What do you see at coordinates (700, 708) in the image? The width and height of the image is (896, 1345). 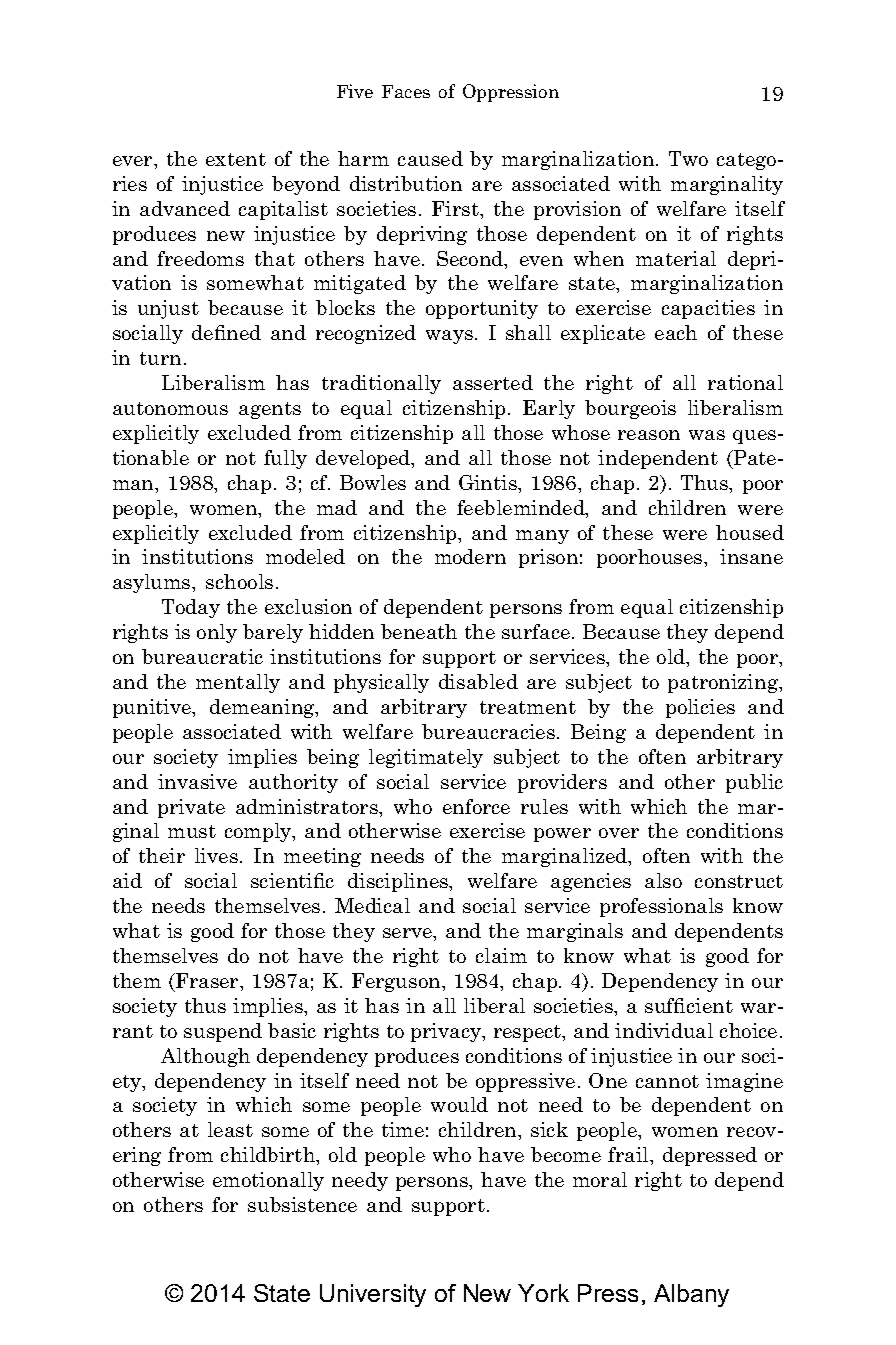 I see `policies` at bounding box center [700, 708].
